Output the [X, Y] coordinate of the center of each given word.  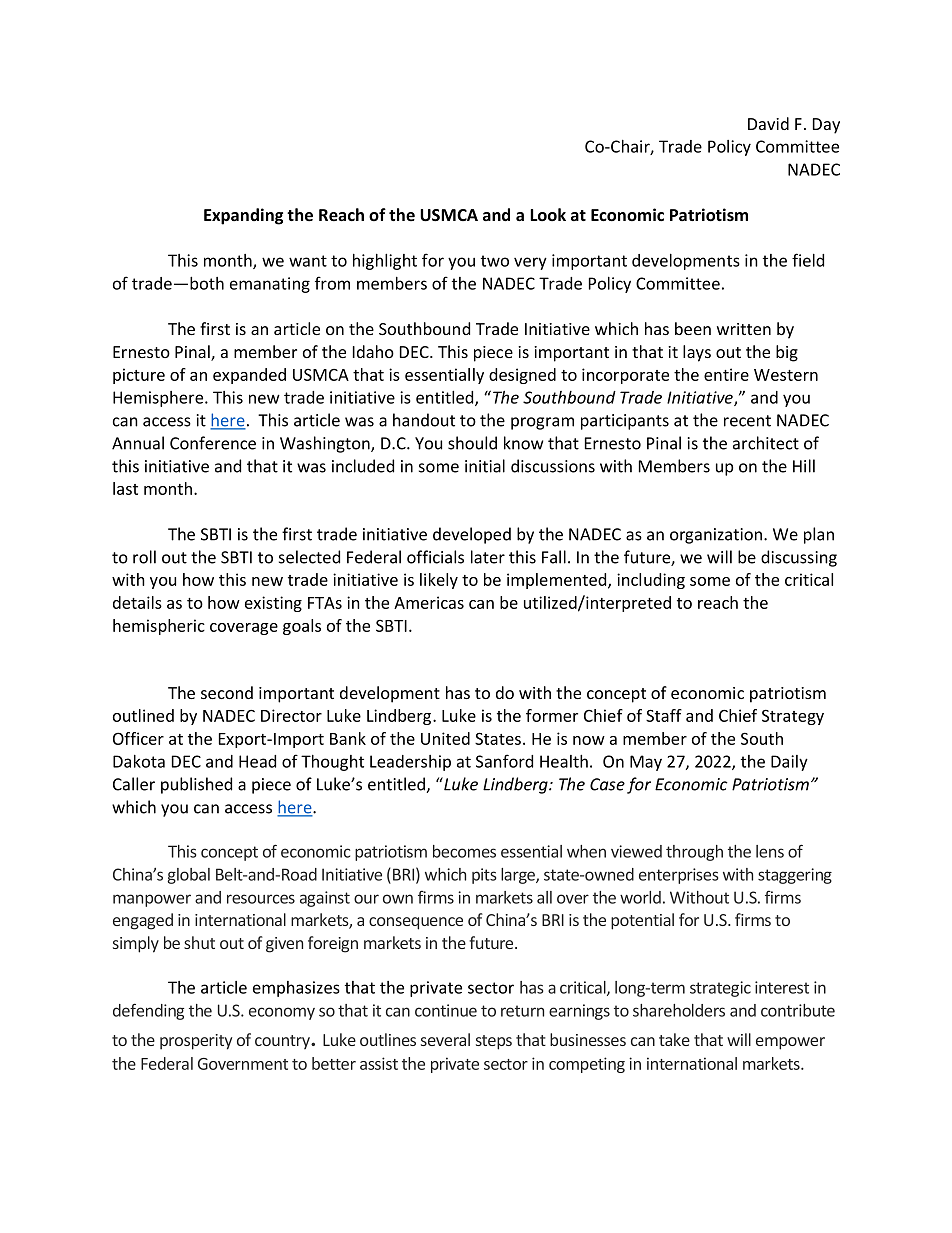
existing [273, 604]
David [768, 123]
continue [446, 1010]
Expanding [243, 216]
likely [439, 581]
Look [548, 215]
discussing [799, 558]
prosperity [196, 1042]
